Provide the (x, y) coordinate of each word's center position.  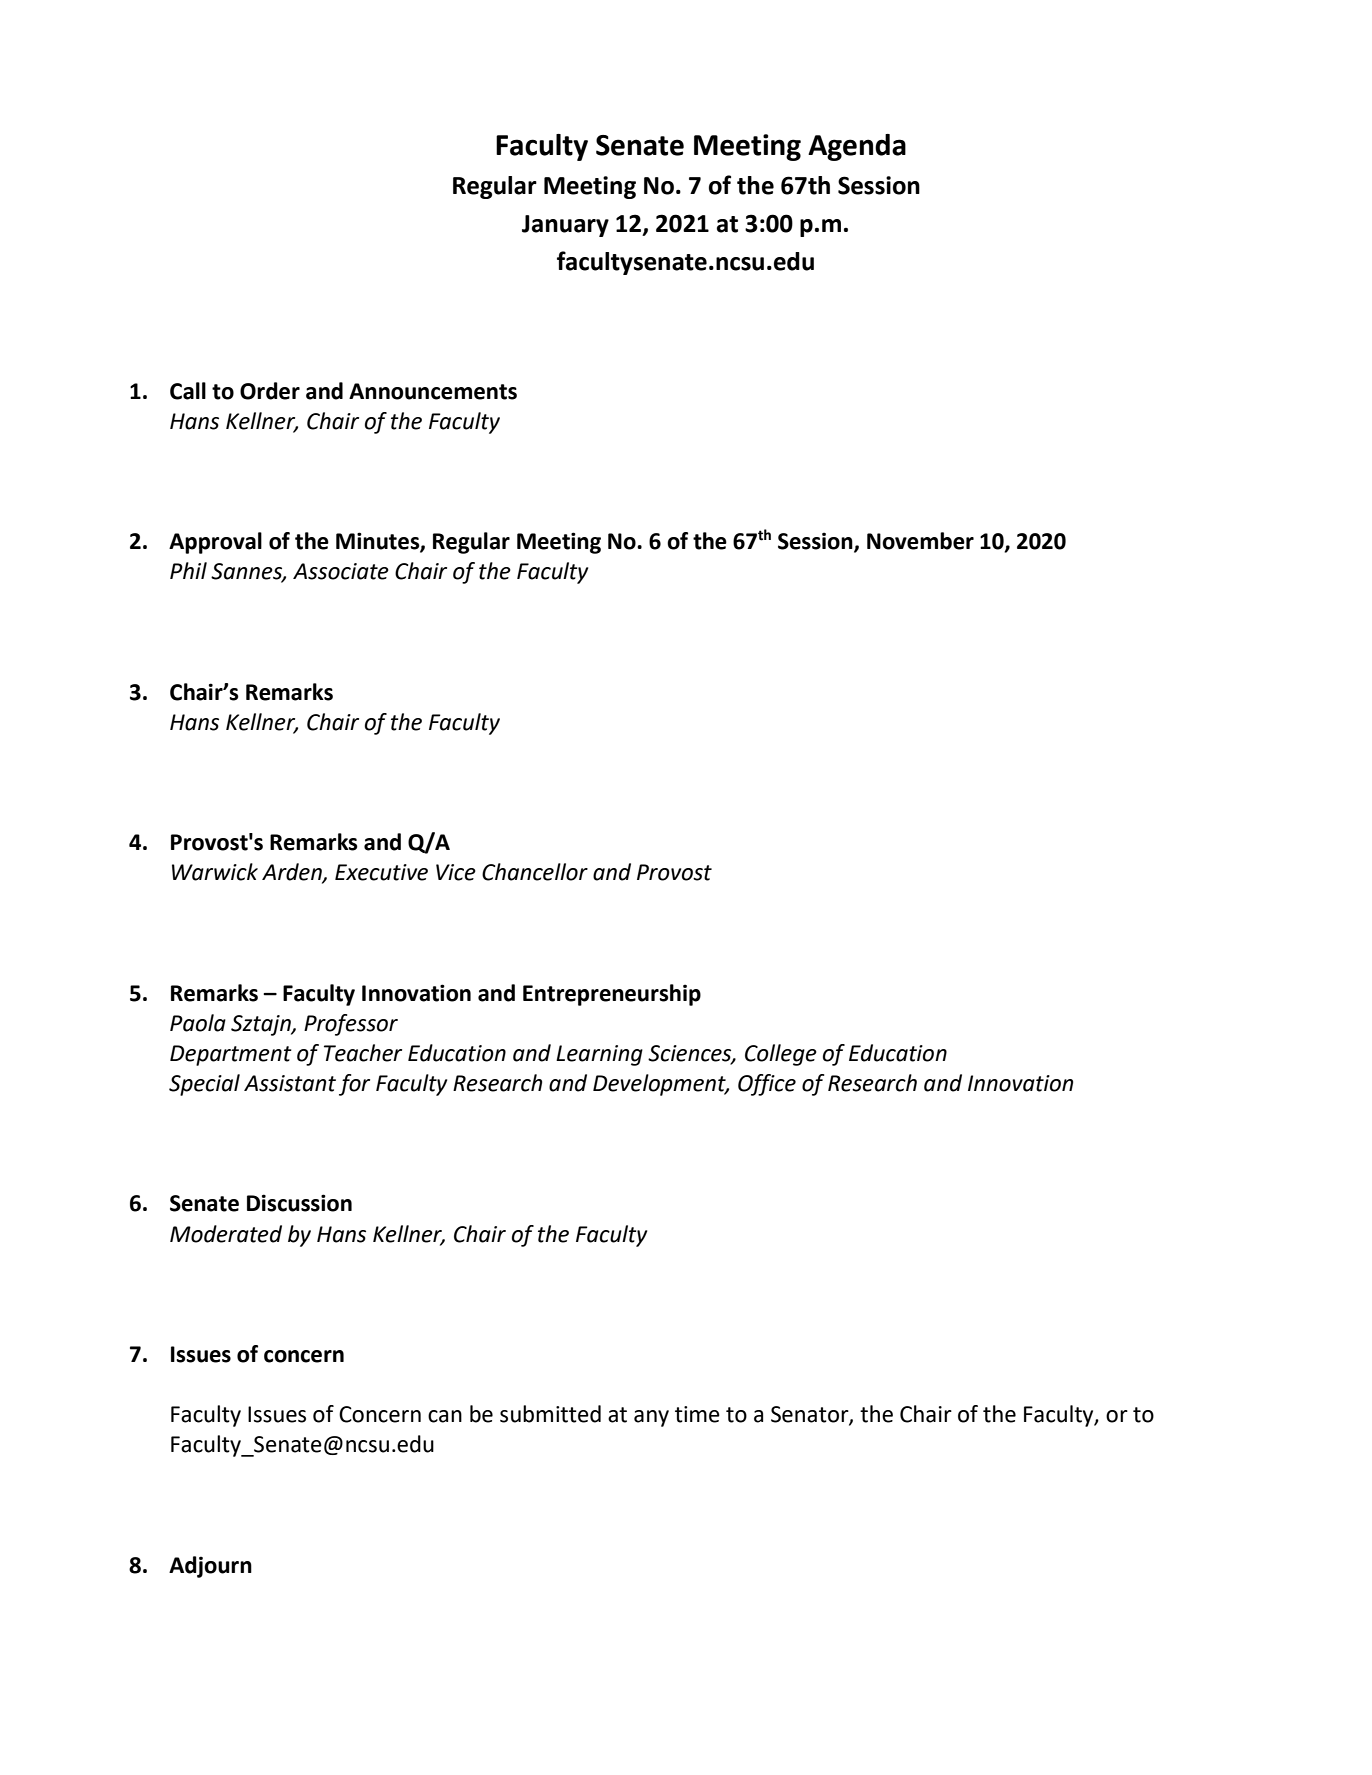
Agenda (857, 147)
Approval (215, 543)
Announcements (433, 391)
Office (767, 1085)
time (697, 1414)
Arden (293, 873)
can (445, 1416)
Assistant (290, 1083)
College (781, 1055)
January (565, 226)
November (920, 541)
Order (270, 391)
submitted (550, 1414)
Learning (599, 1055)
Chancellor (535, 872)
